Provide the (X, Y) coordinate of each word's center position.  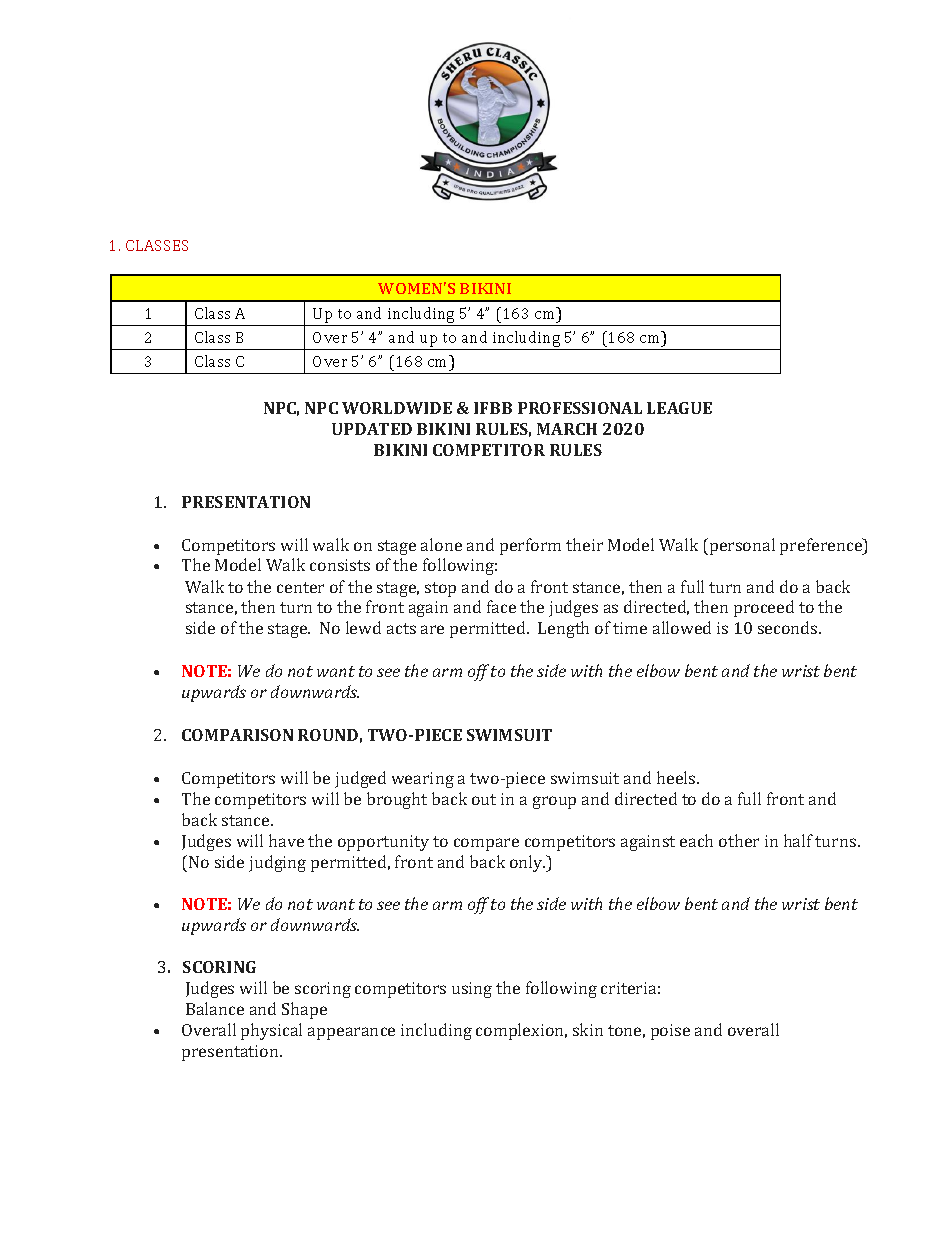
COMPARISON (237, 735)
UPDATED (372, 429)
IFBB (493, 408)
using (472, 990)
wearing (423, 780)
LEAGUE (679, 408)
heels (677, 777)
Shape (304, 1010)
